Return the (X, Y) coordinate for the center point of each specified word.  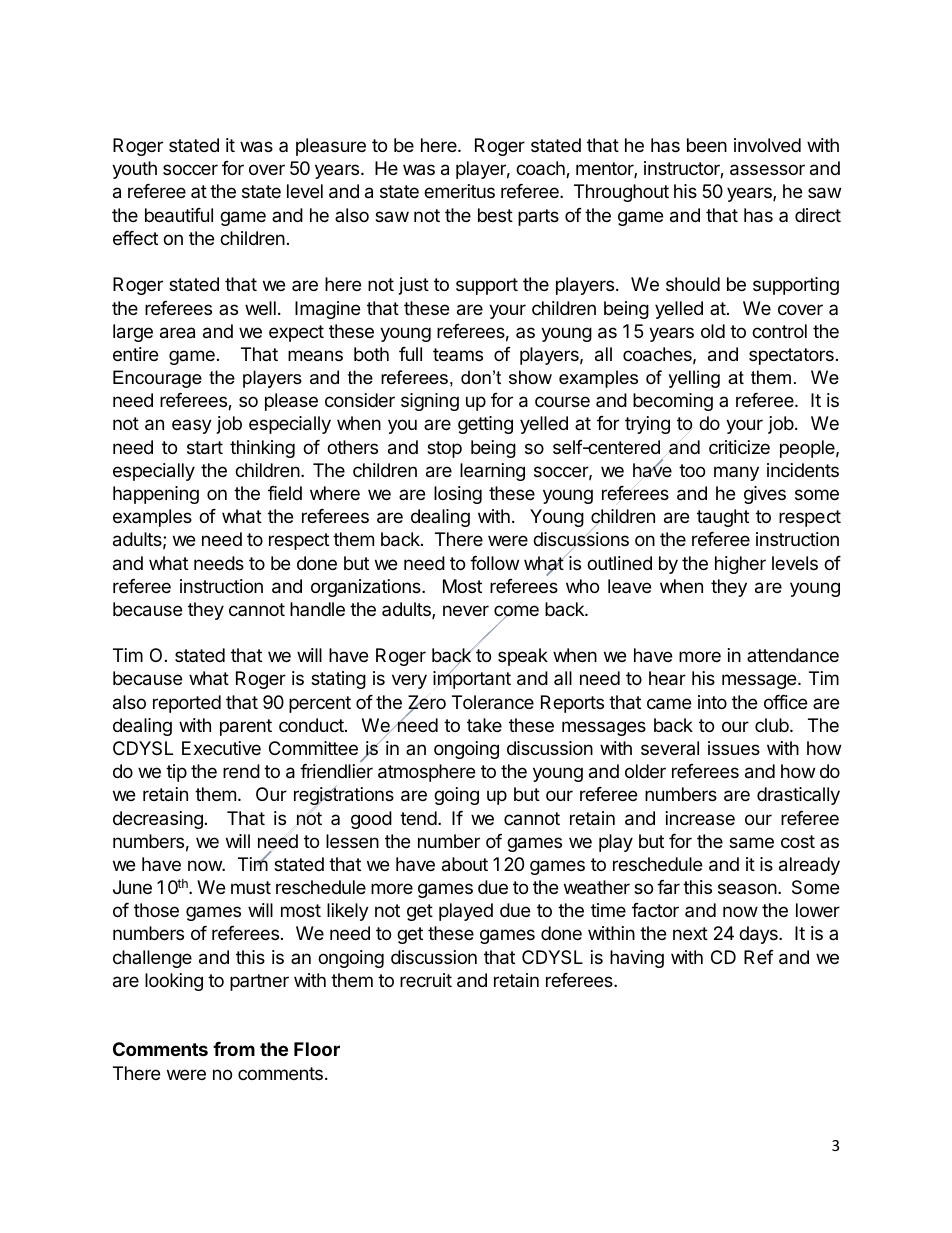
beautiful (179, 215)
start (205, 448)
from (234, 1049)
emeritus (459, 191)
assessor (767, 170)
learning (492, 472)
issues (734, 748)
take (484, 725)
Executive (221, 748)
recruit (426, 980)
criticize (739, 447)
